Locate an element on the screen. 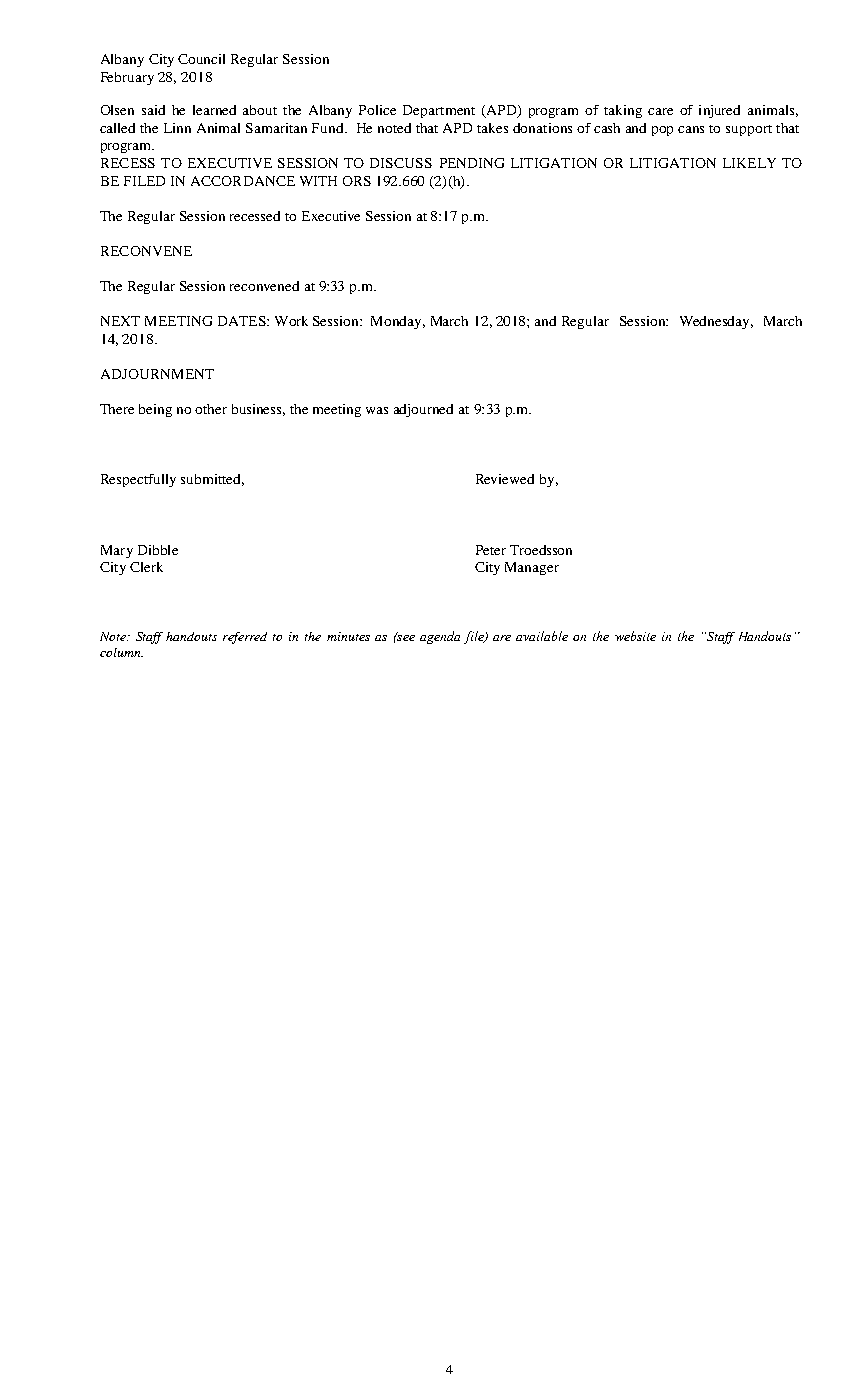 The height and width of the screenshot is (1400, 849). agenda is located at coordinates (440, 637).
